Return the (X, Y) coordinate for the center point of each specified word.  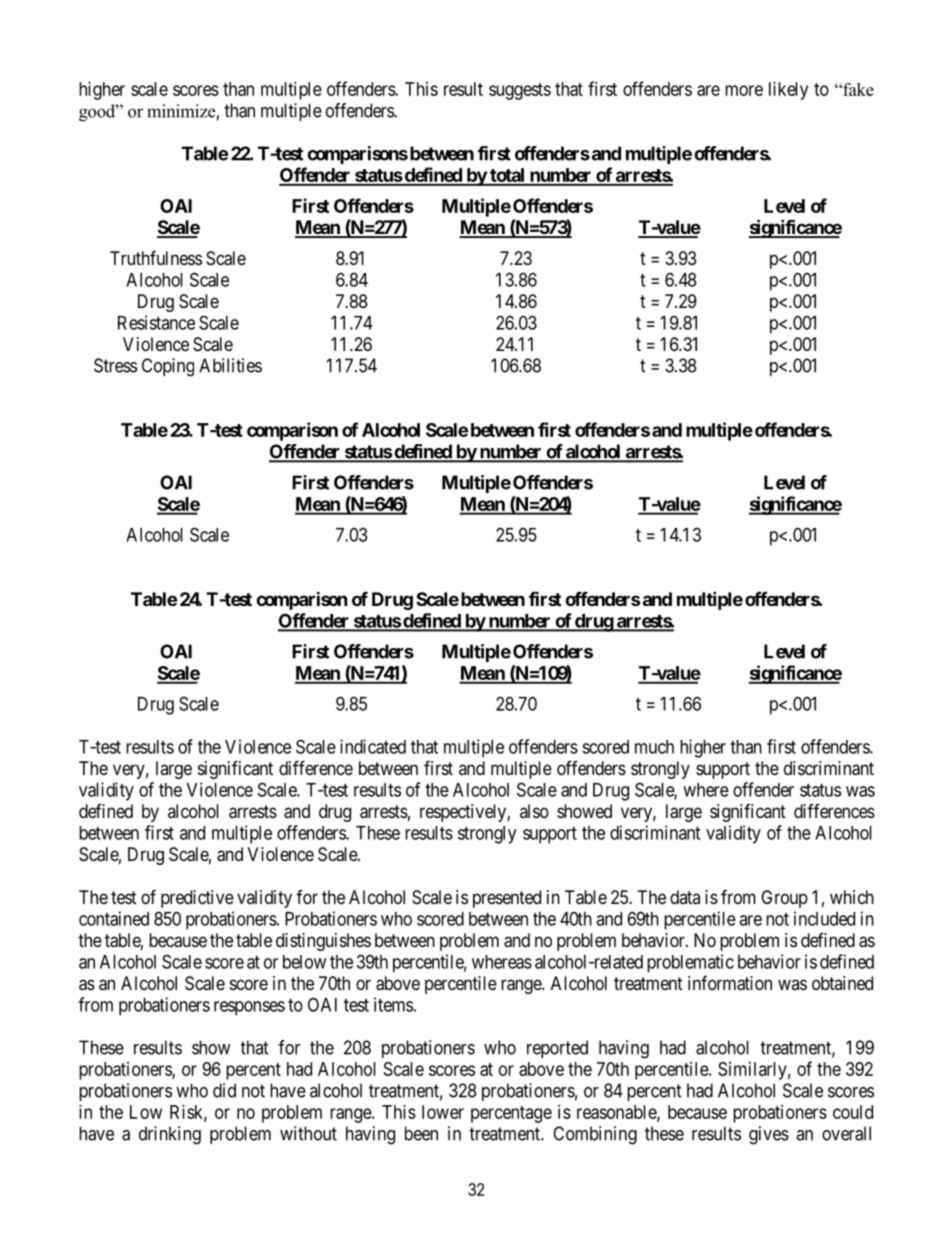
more (744, 90)
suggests (520, 91)
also (534, 811)
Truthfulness (156, 257)
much (654, 747)
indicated (373, 746)
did (224, 1090)
